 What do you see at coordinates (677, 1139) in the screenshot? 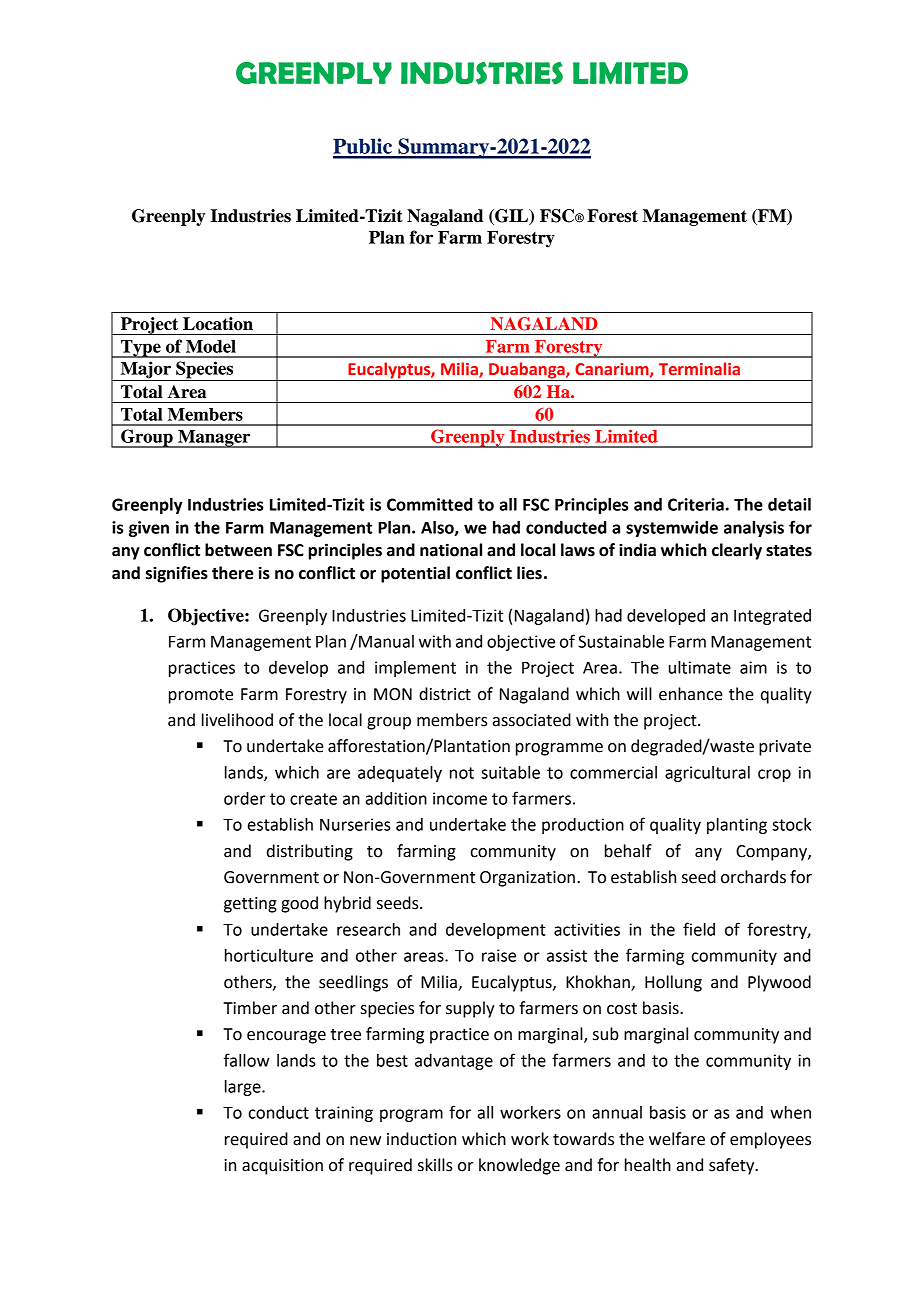
I see `welfare` at bounding box center [677, 1139].
